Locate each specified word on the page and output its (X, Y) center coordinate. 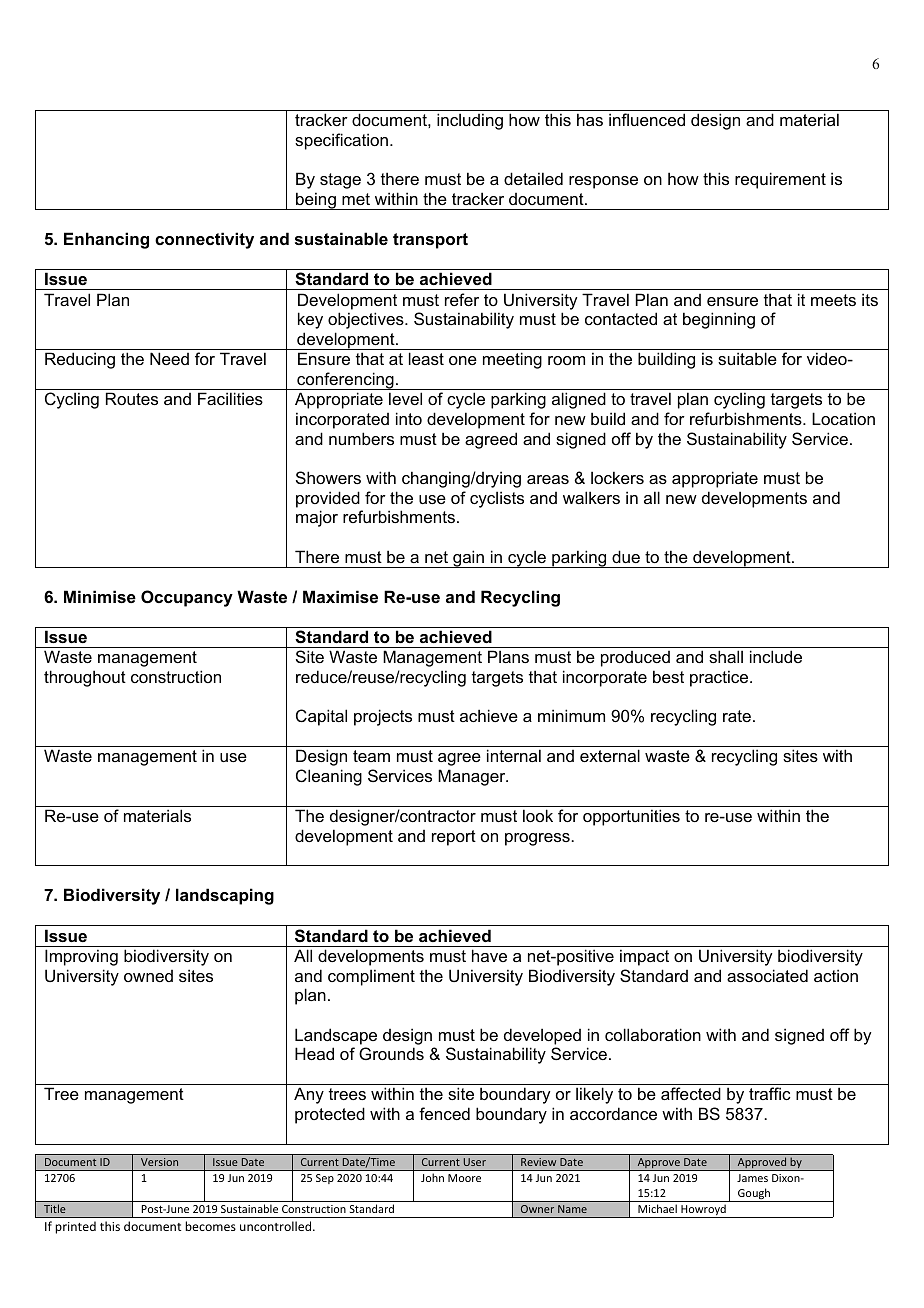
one (463, 360)
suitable (747, 358)
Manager (473, 777)
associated (767, 975)
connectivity (204, 240)
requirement (780, 180)
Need (169, 358)
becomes (210, 1226)
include (776, 656)
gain (468, 559)
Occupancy (187, 598)
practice (720, 678)
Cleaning (329, 777)
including (470, 121)
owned (148, 976)
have (489, 955)
